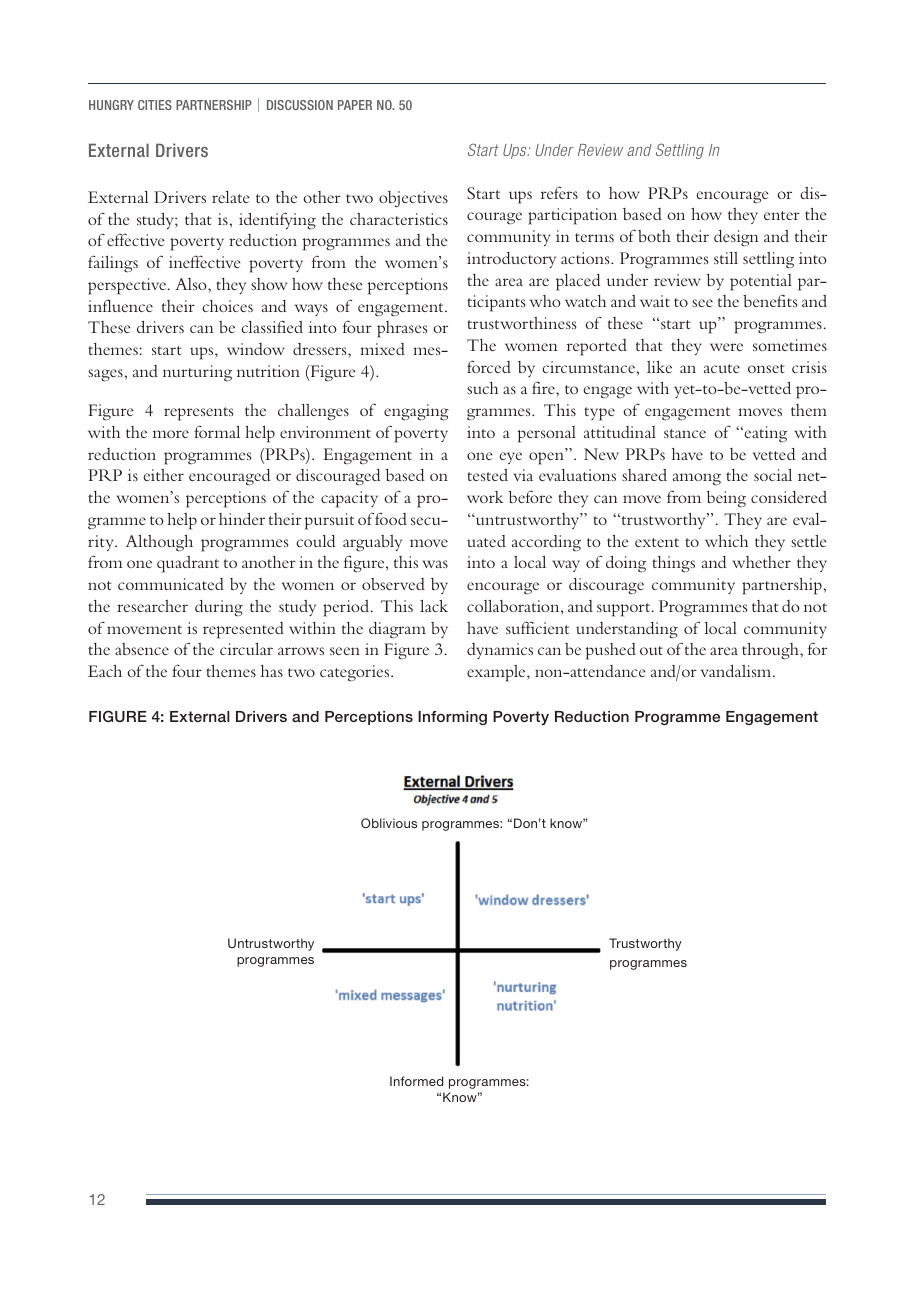 The image size is (924, 1308). Describe the element at coordinates (413, 199) in the screenshot. I see `objectives` at that location.
